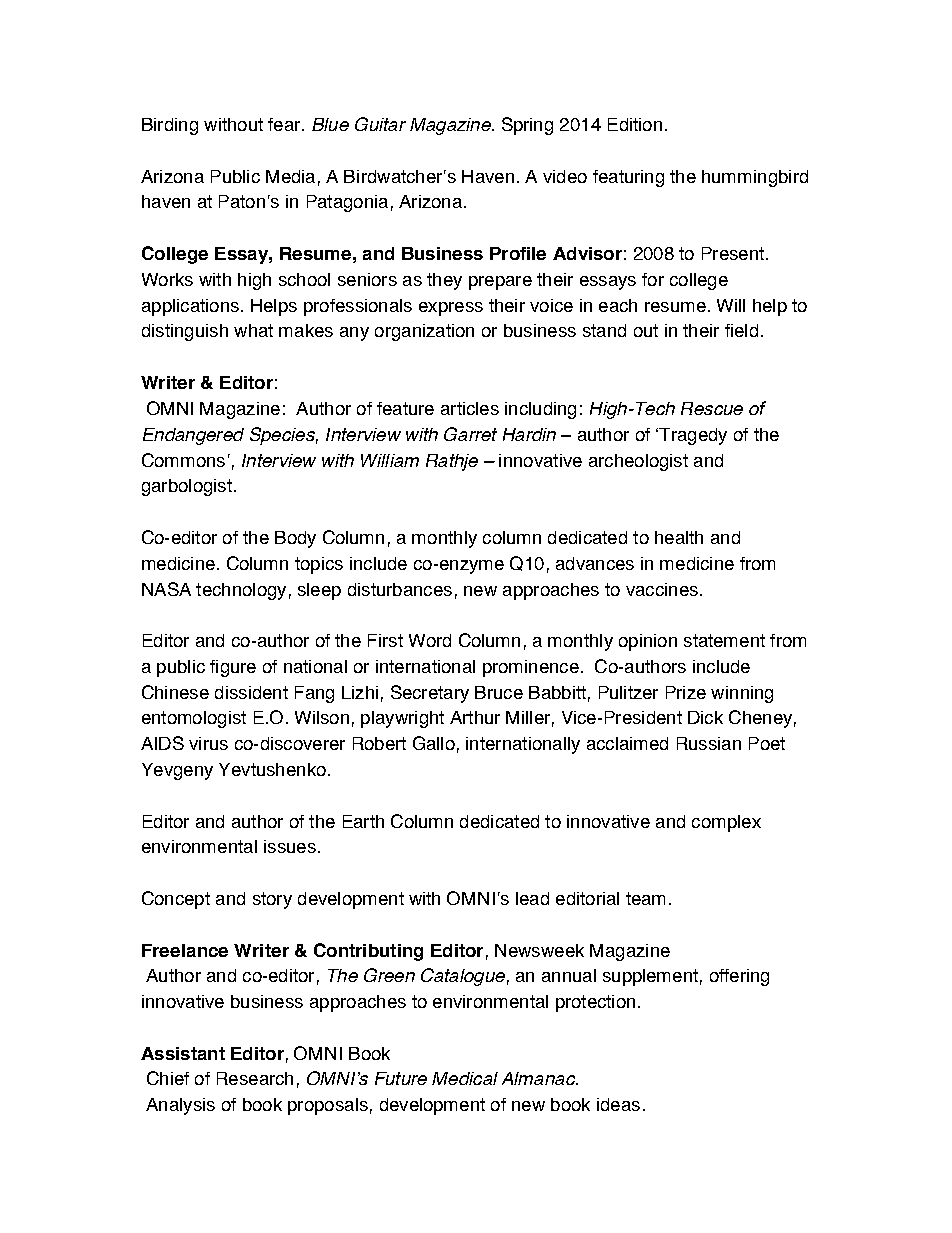 The height and width of the image is (1233, 952). What do you see at coordinates (465, 1078) in the image?
I see `Medical` at bounding box center [465, 1078].
